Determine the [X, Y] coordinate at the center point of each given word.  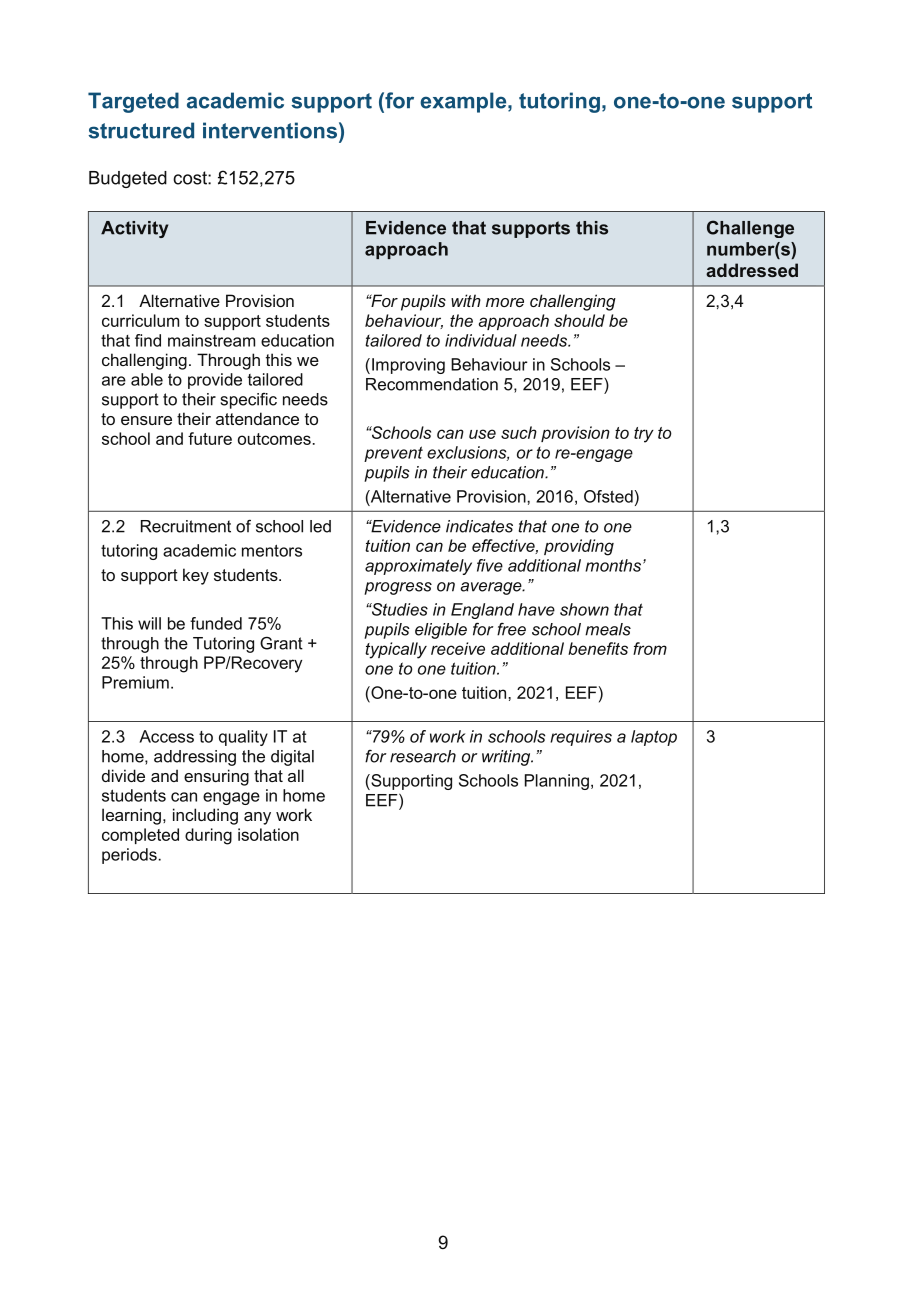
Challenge [750, 229]
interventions [270, 130]
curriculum [140, 320]
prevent [393, 454]
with [466, 300]
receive [458, 648]
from [650, 648]
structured [141, 130]
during [208, 836]
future [210, 438]
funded [216, 623]
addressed [752, 270]
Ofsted [608, 496]
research [423, 756]
